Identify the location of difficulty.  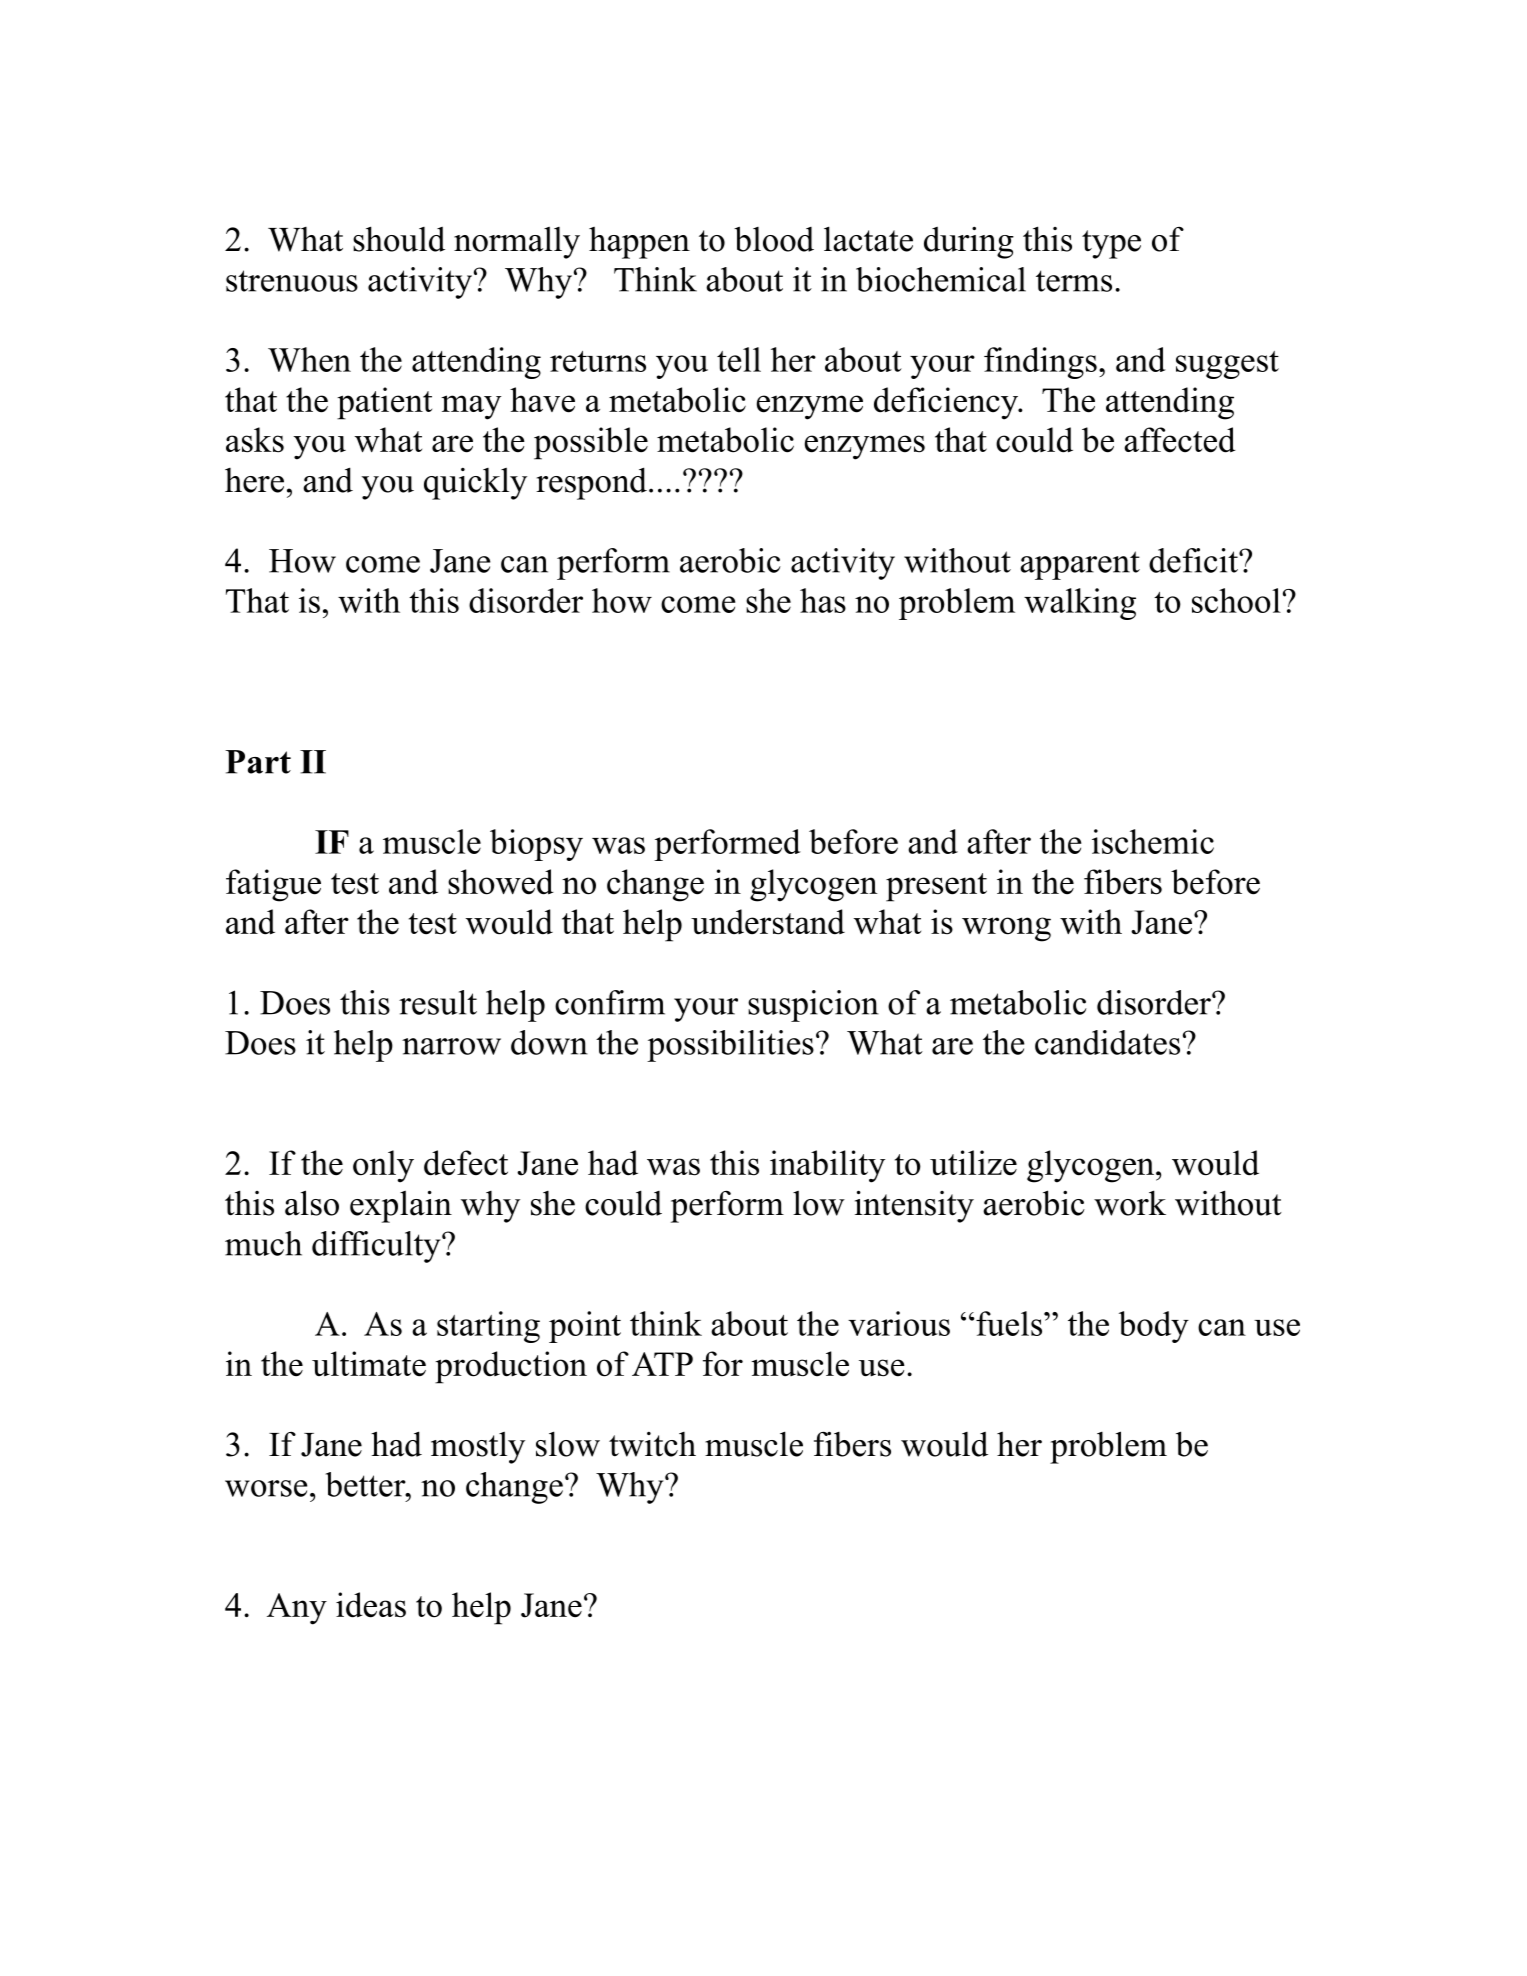
(377, 1247).
